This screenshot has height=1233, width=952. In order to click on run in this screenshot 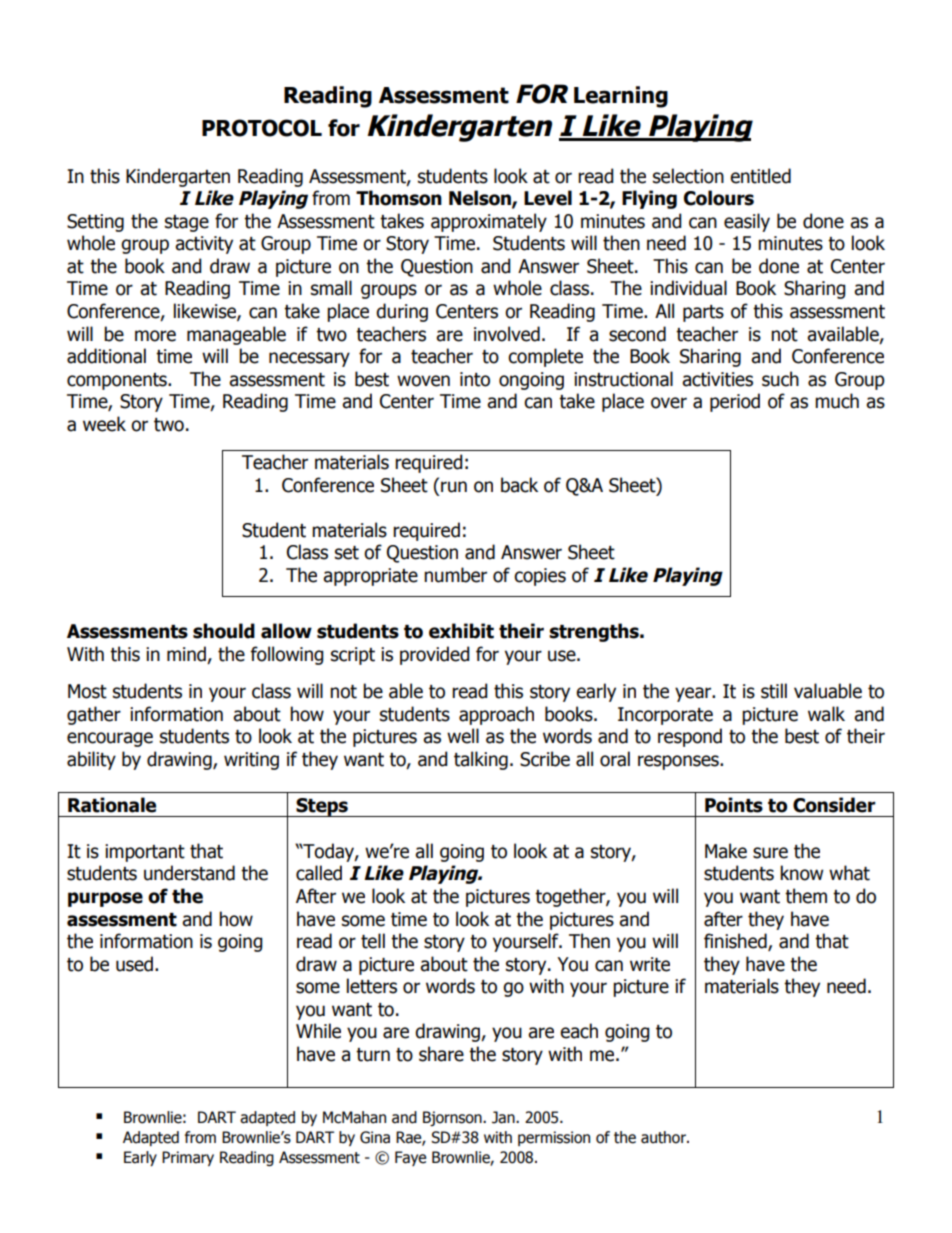, I will do `click(454, 487)`.
